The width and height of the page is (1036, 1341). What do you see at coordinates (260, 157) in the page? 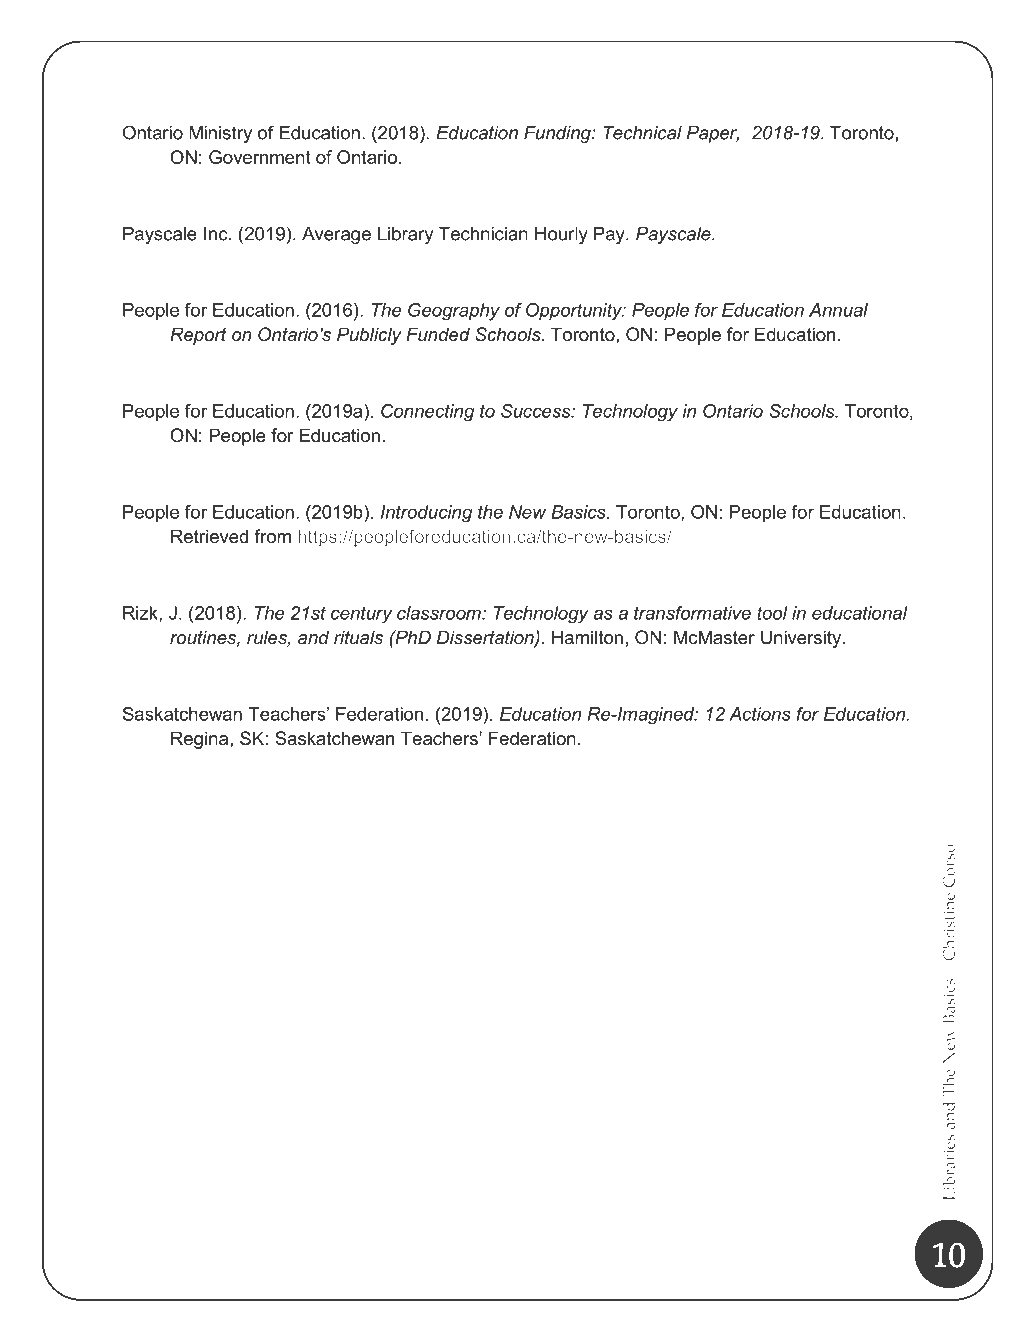
I see `Government` at bounding box center [260, 157].
